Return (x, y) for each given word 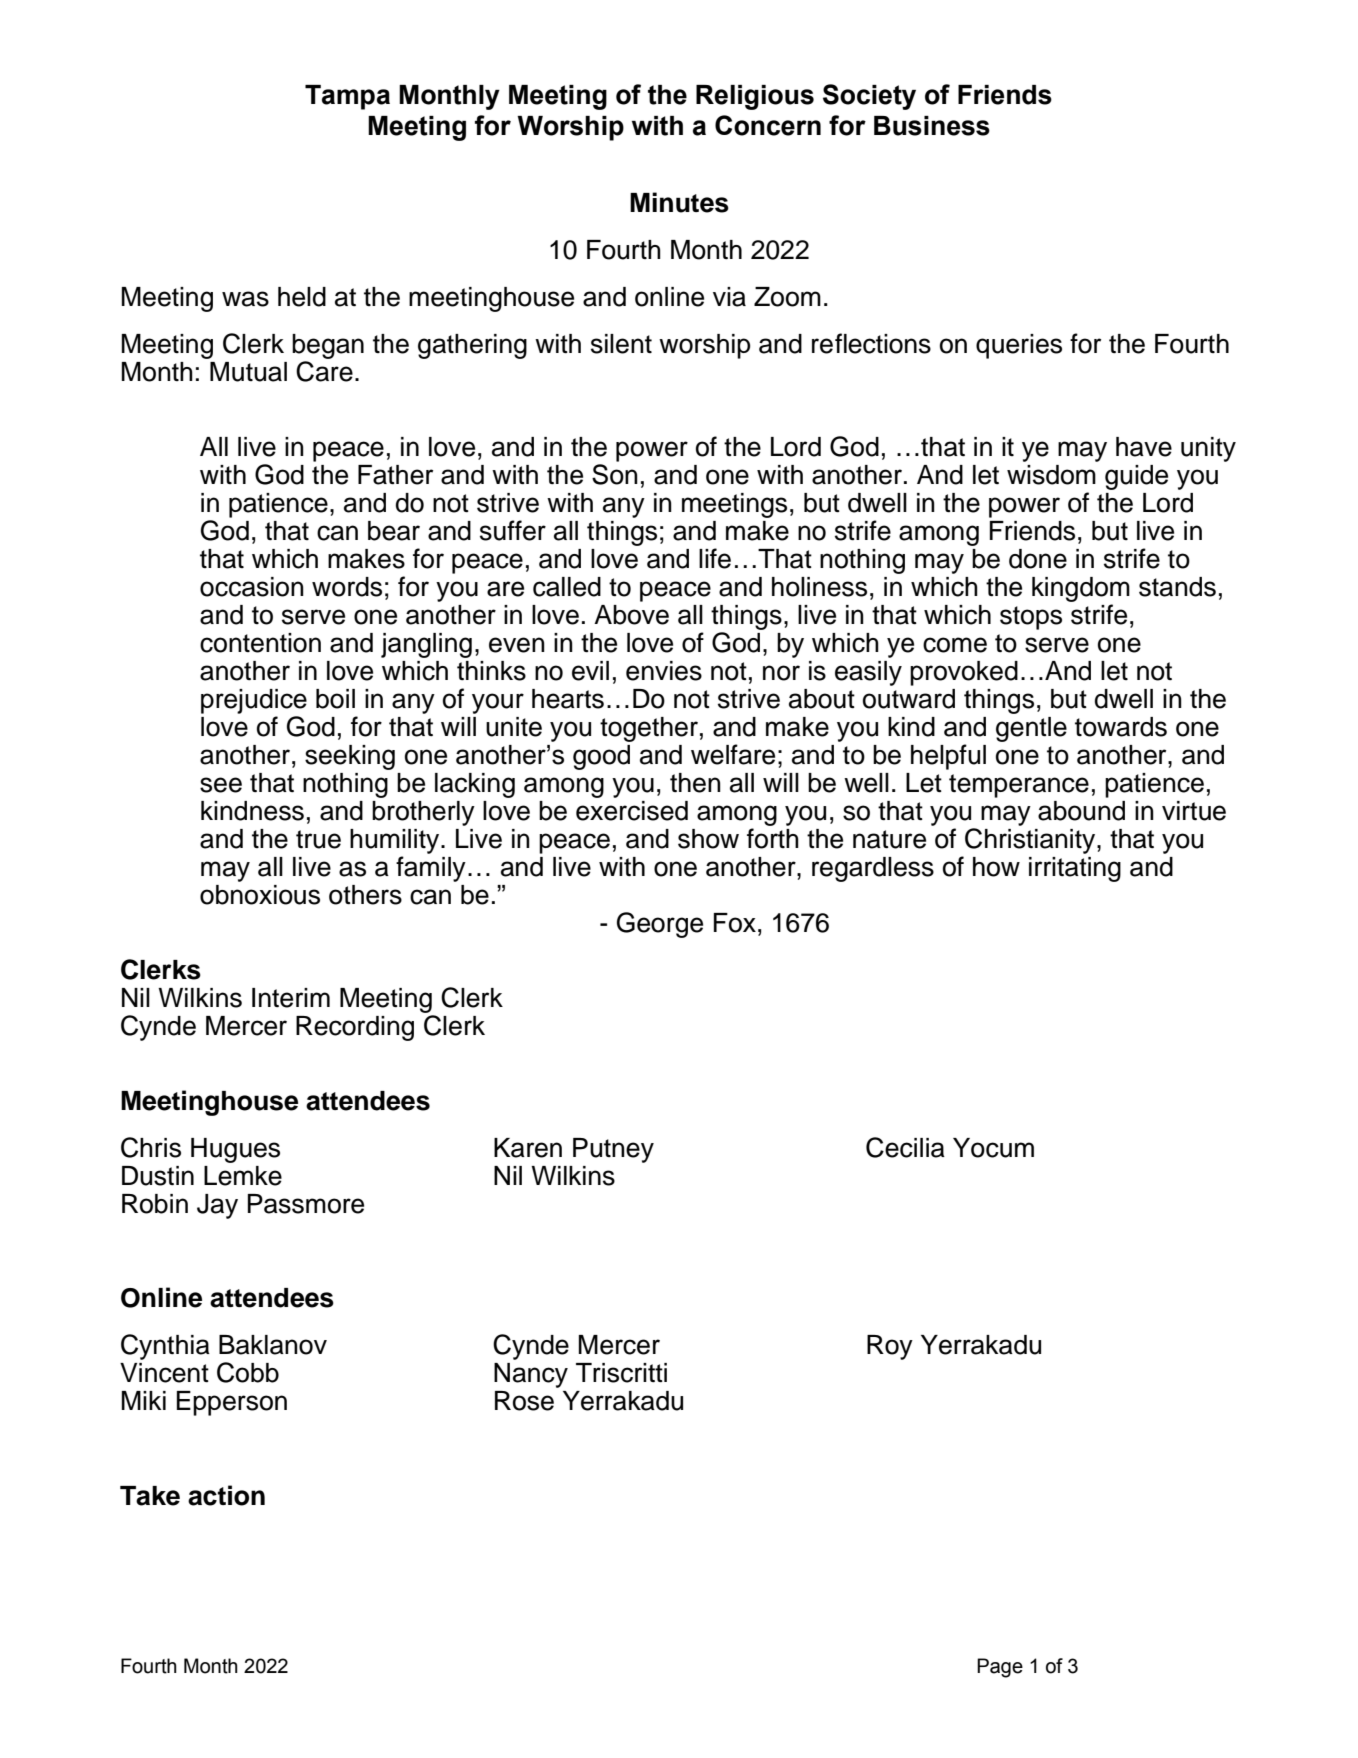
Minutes (679, 202)
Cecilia (905, 1147)
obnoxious (260, 895)
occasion (252, 587)
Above (631, 615)
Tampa (347, 97)
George (660, 925)
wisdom (1051, 475)
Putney (613, 1150)
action (226, 1495)
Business (932, 126)
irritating (1075, 869)
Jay (217, 1206)
